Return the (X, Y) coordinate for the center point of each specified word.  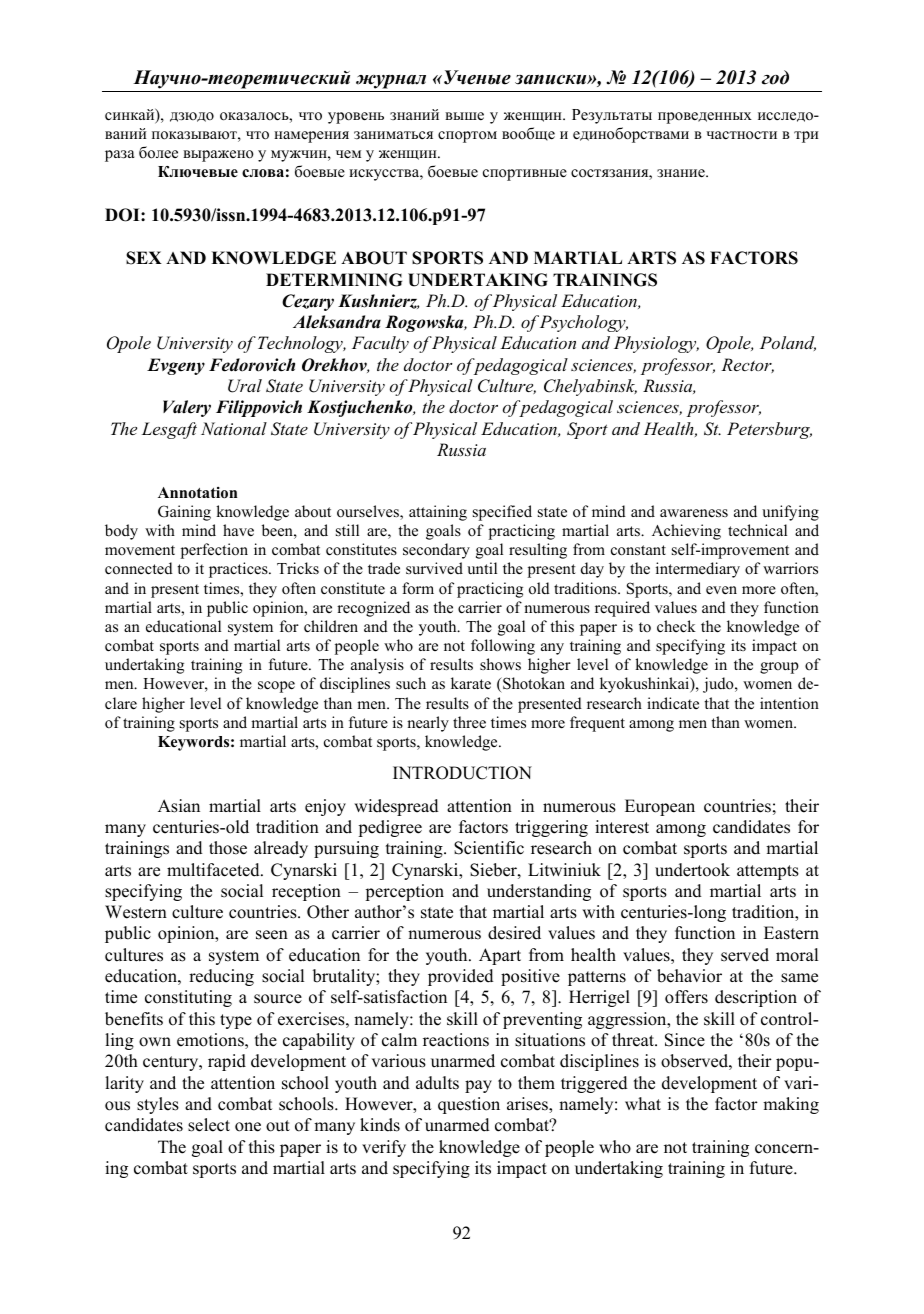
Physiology (656, 344)
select (209, 1125)
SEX (144, 258)
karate (471, 683)
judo (719, 685)
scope (276, 687)
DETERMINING (334, 280)
